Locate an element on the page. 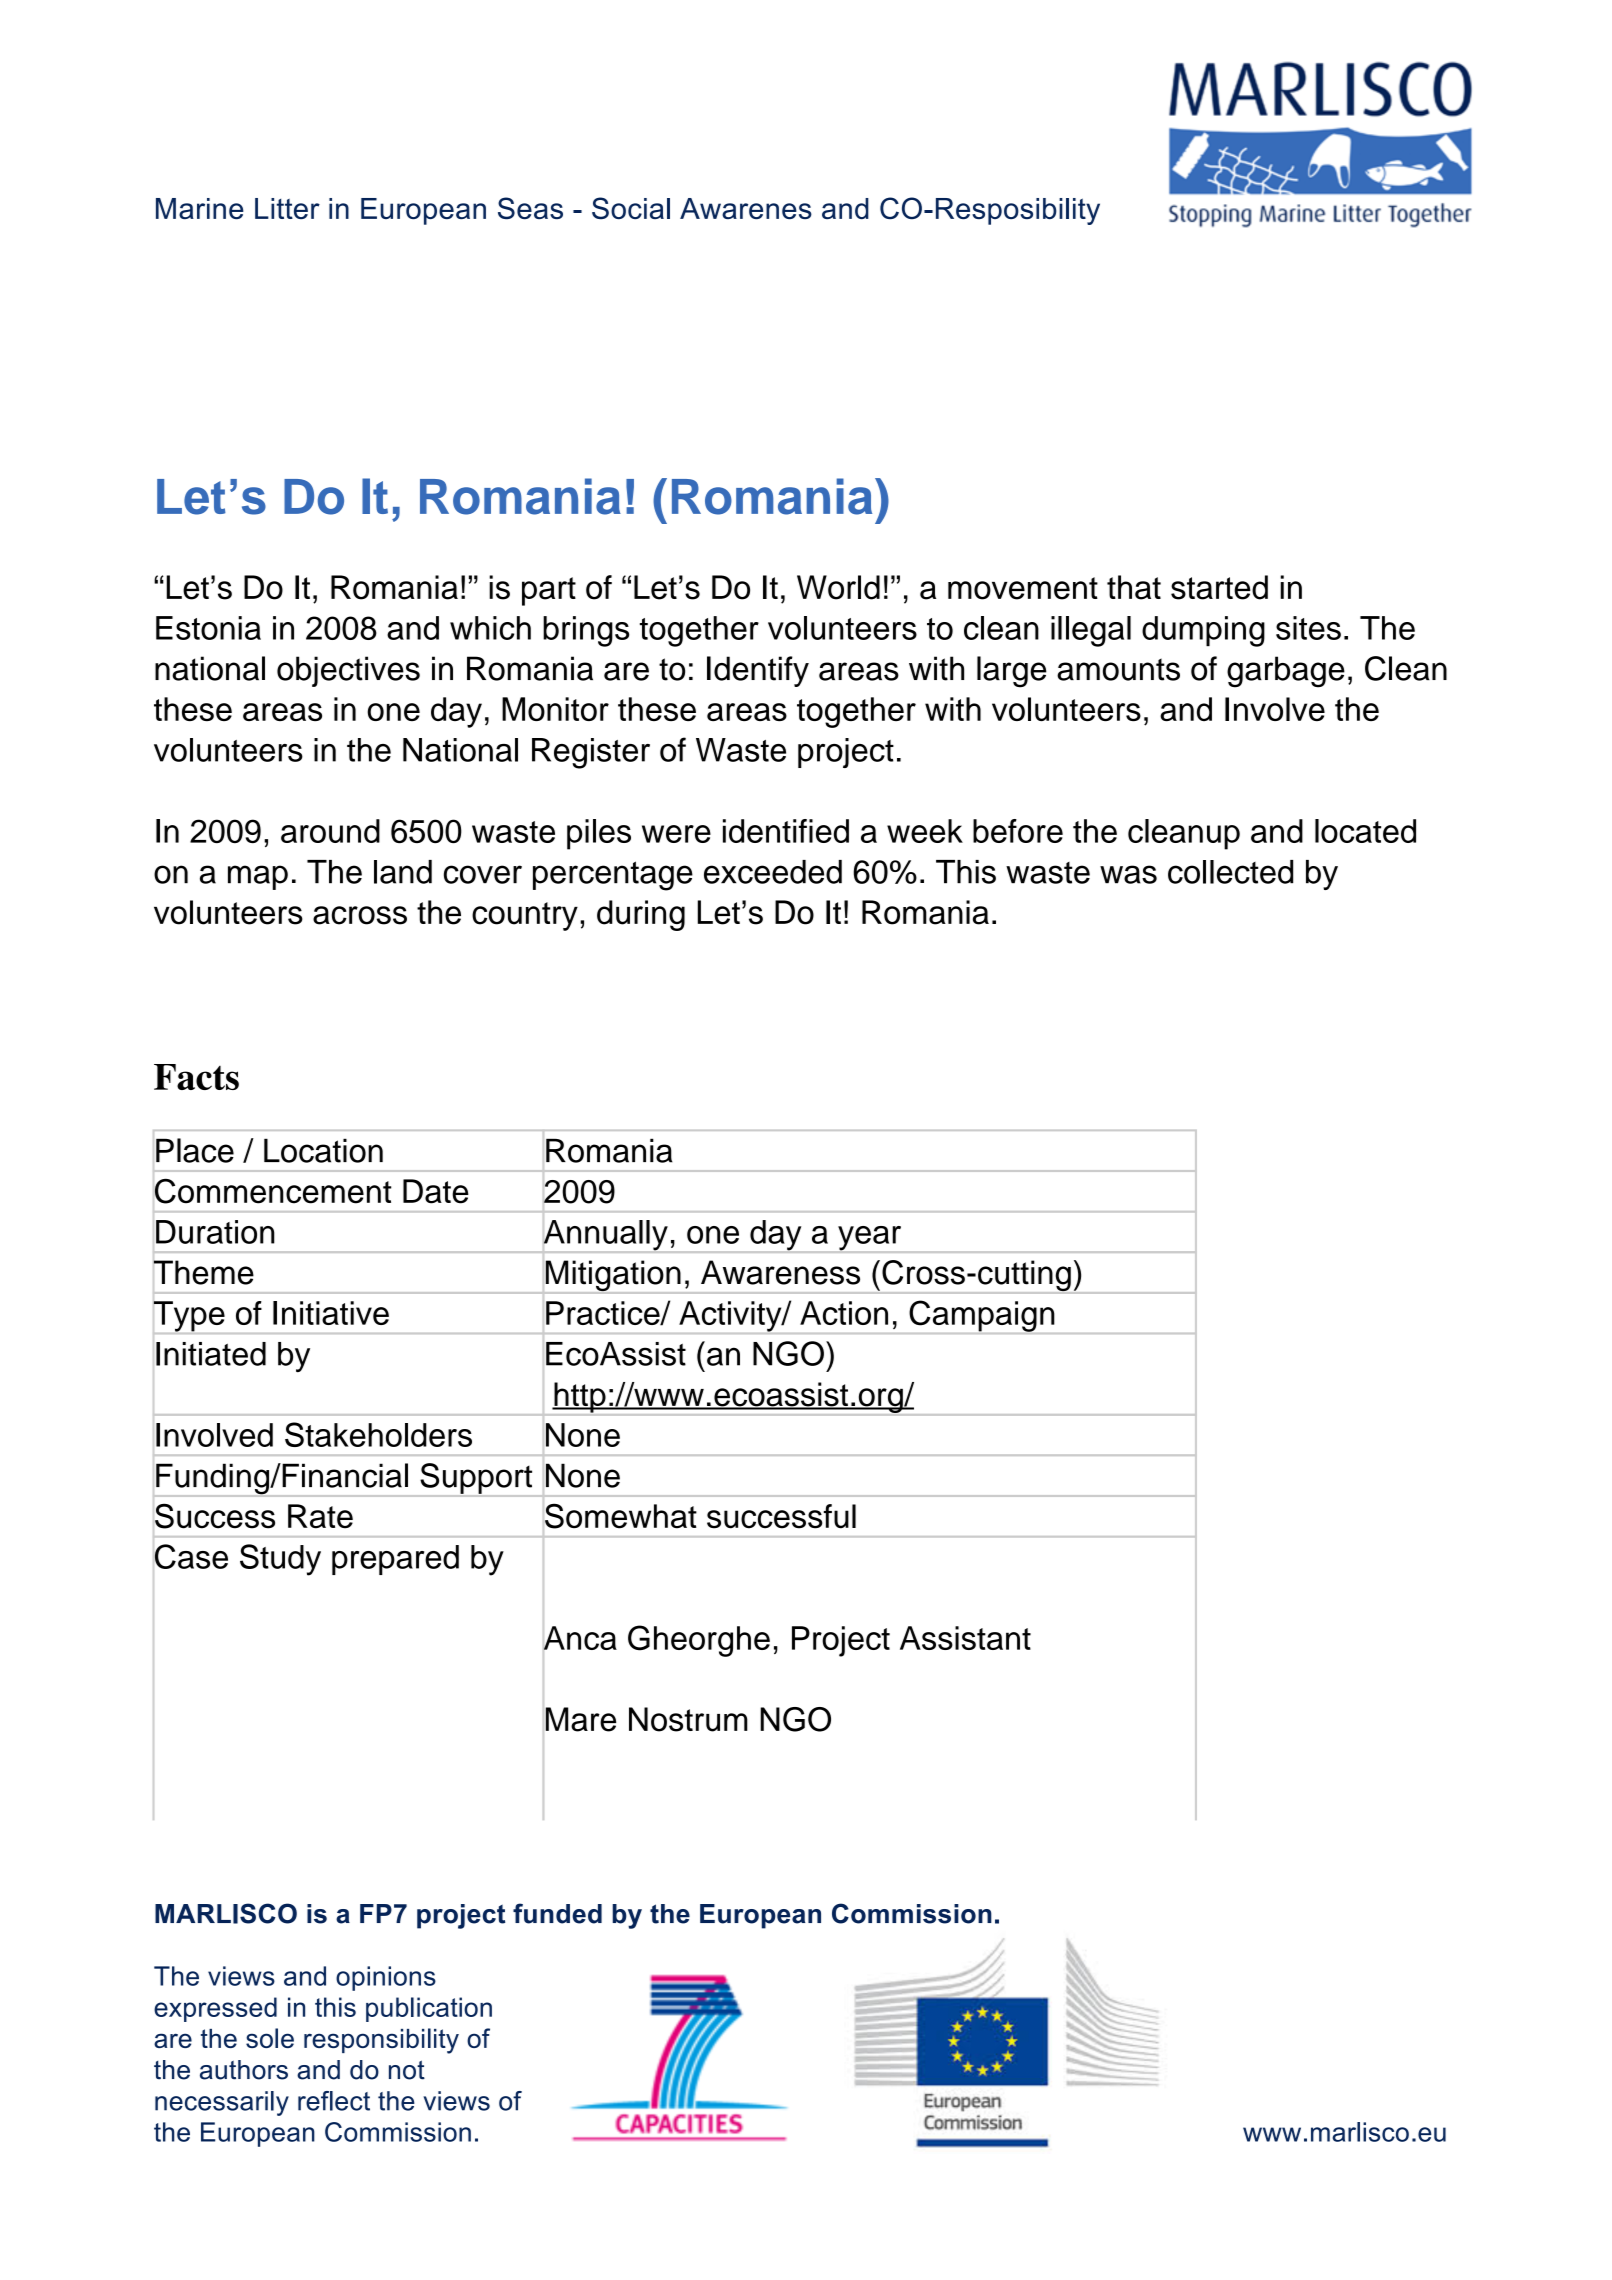 The height and width of the document is (2280, 1612). Social is located at coordinates (631, 208).
